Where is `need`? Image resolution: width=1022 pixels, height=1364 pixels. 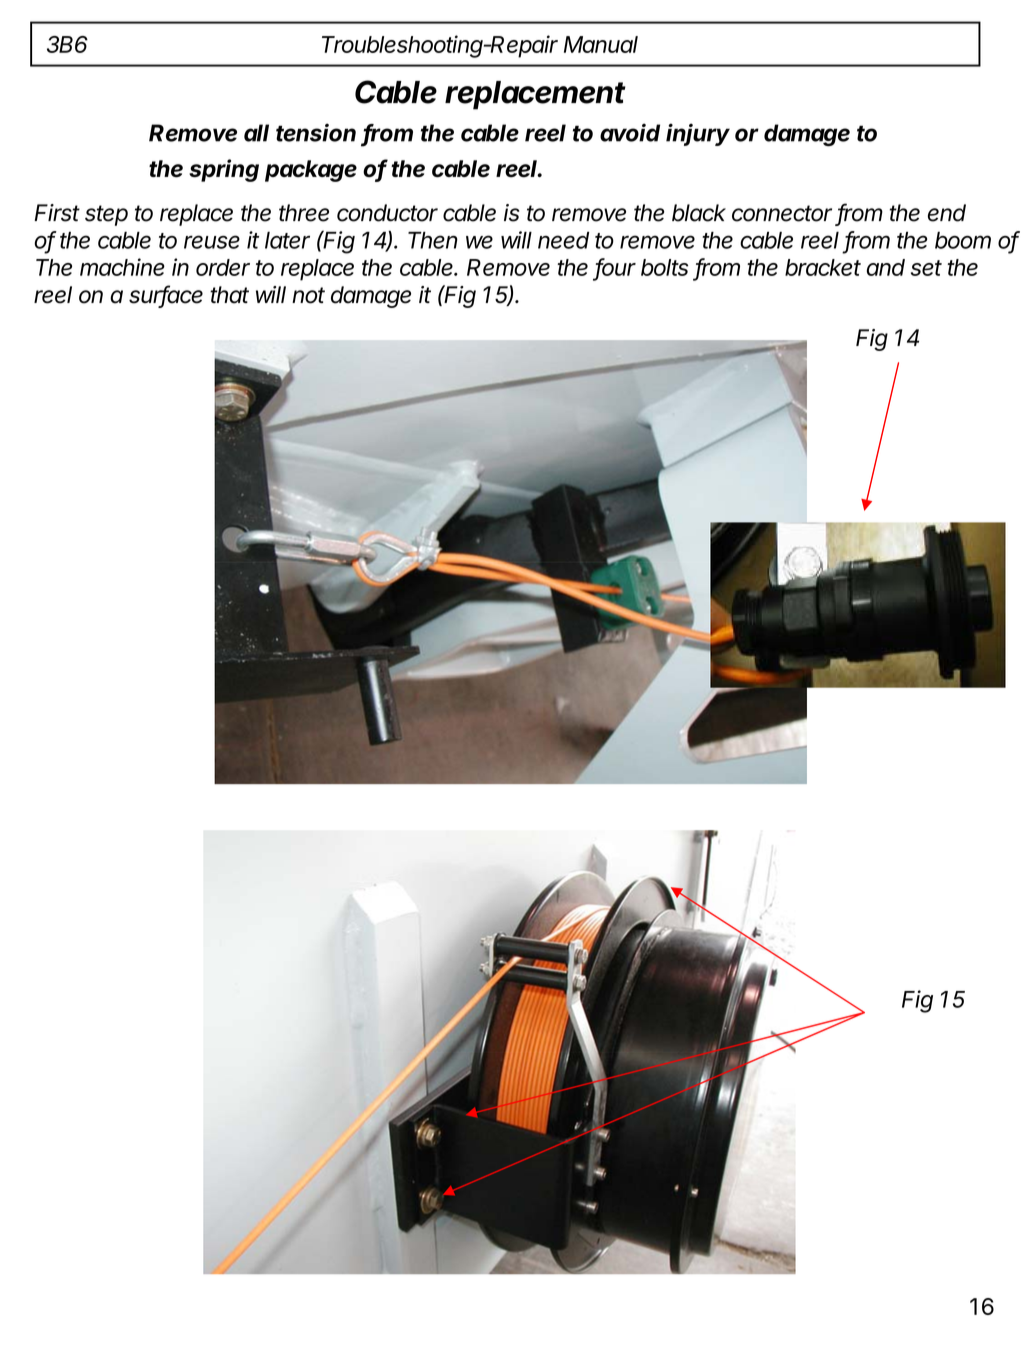 need is located at coordinates (563, 240).
